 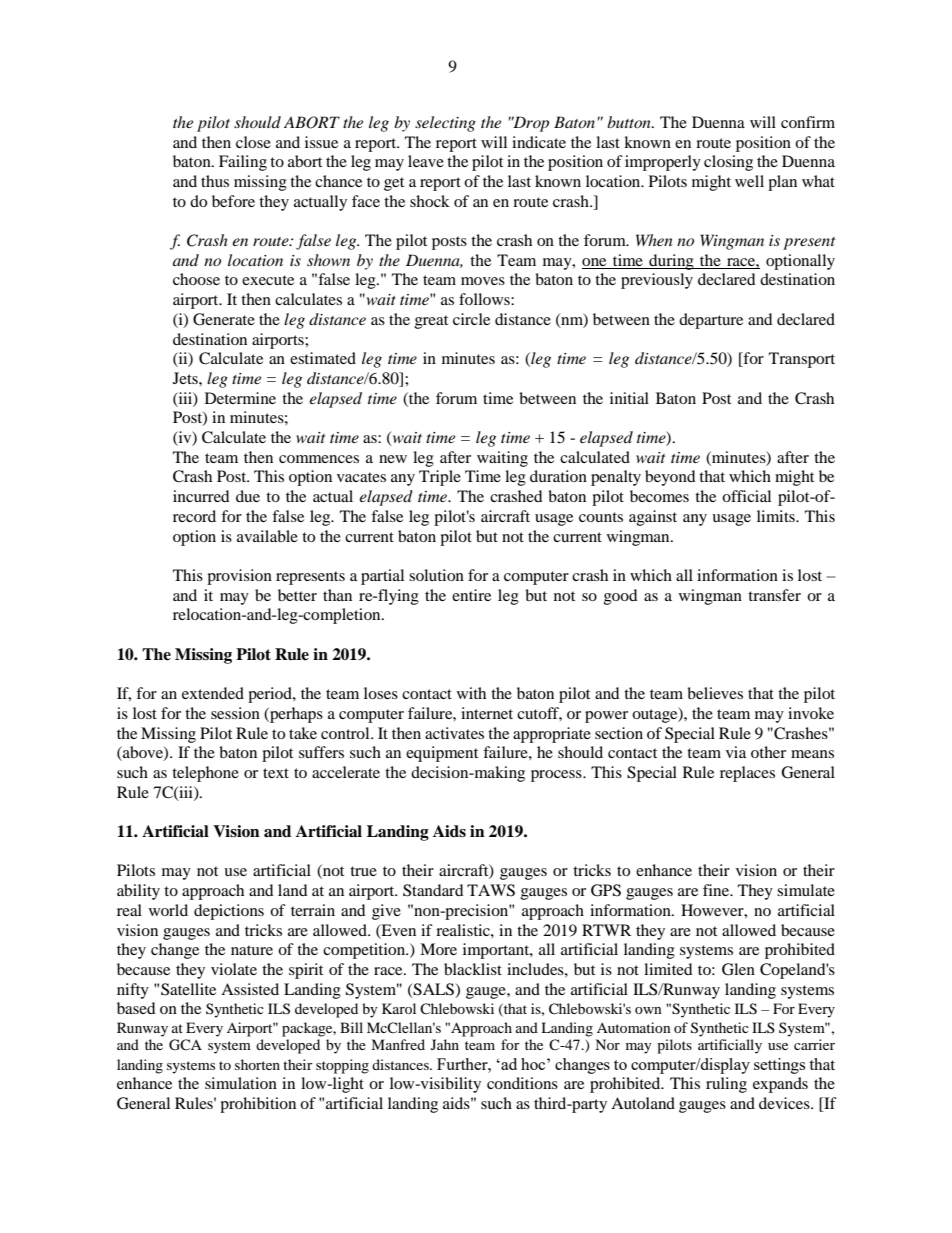 What do you see at coordinates (715, 693) in the screenshot?
I see `believes` at bounding box center [715, 693].
